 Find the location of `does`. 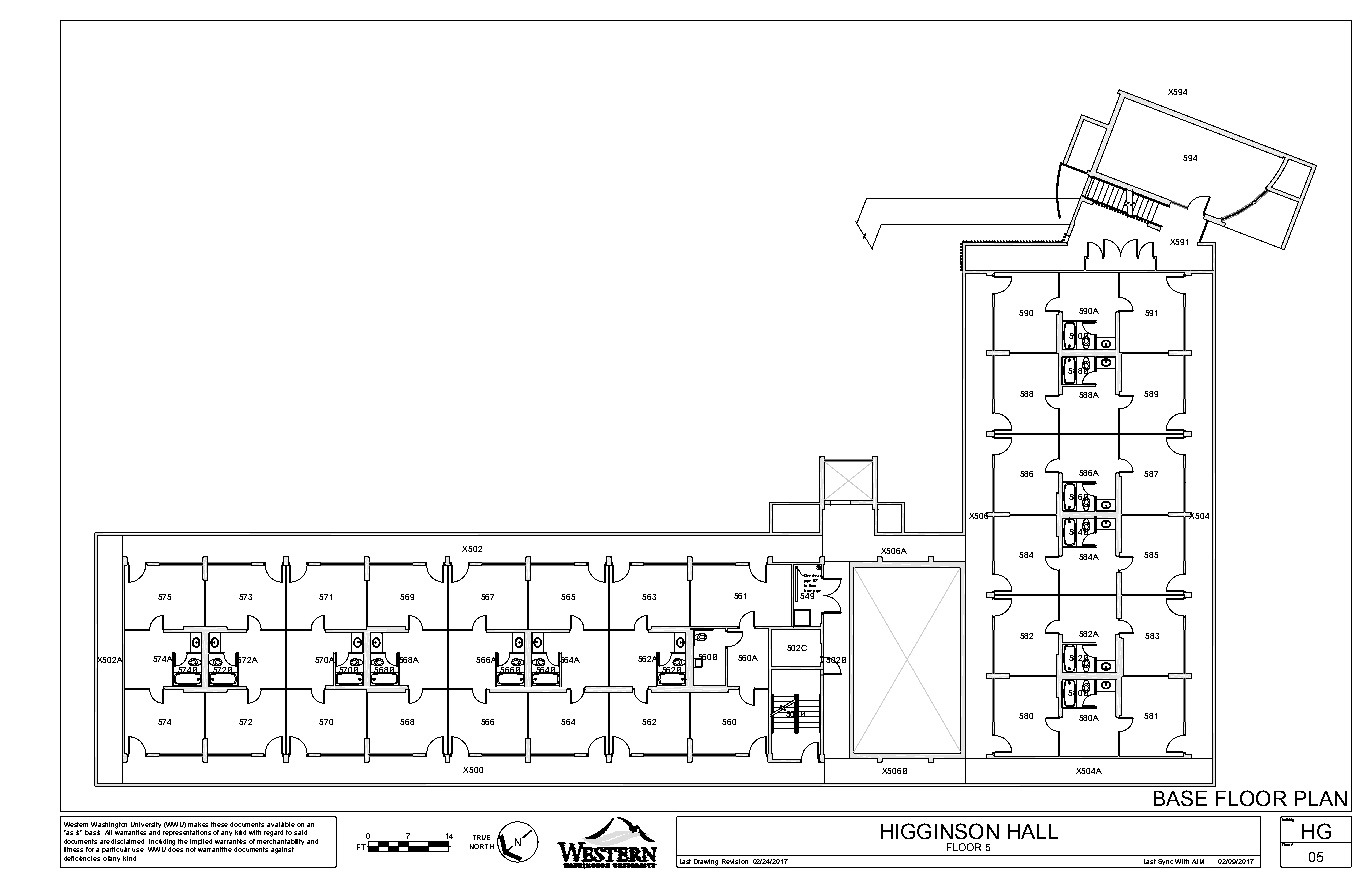

does is located at coordinates (175, 848).
